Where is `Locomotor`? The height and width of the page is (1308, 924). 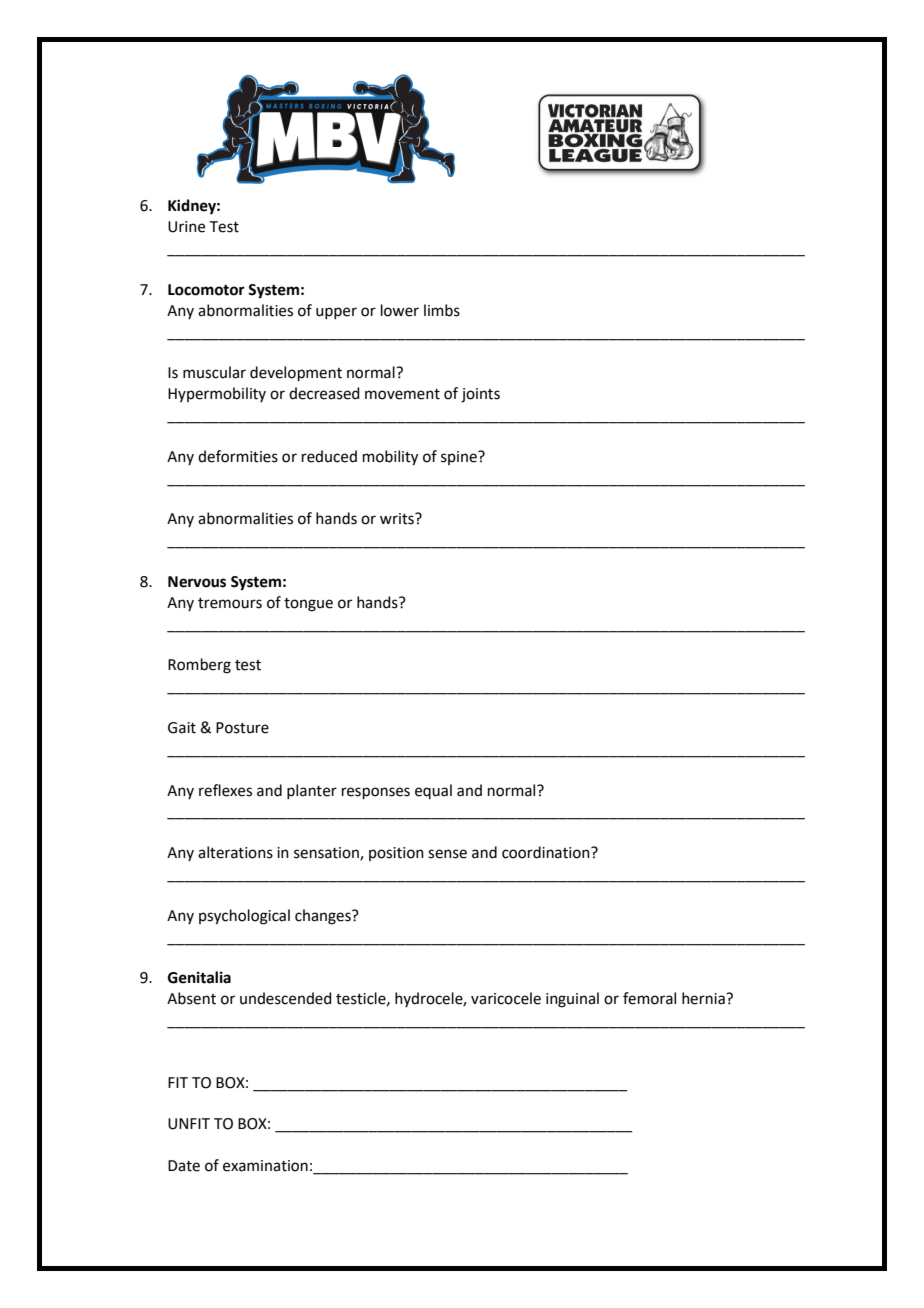
Locomotor is located at coordinates (206, 290).
